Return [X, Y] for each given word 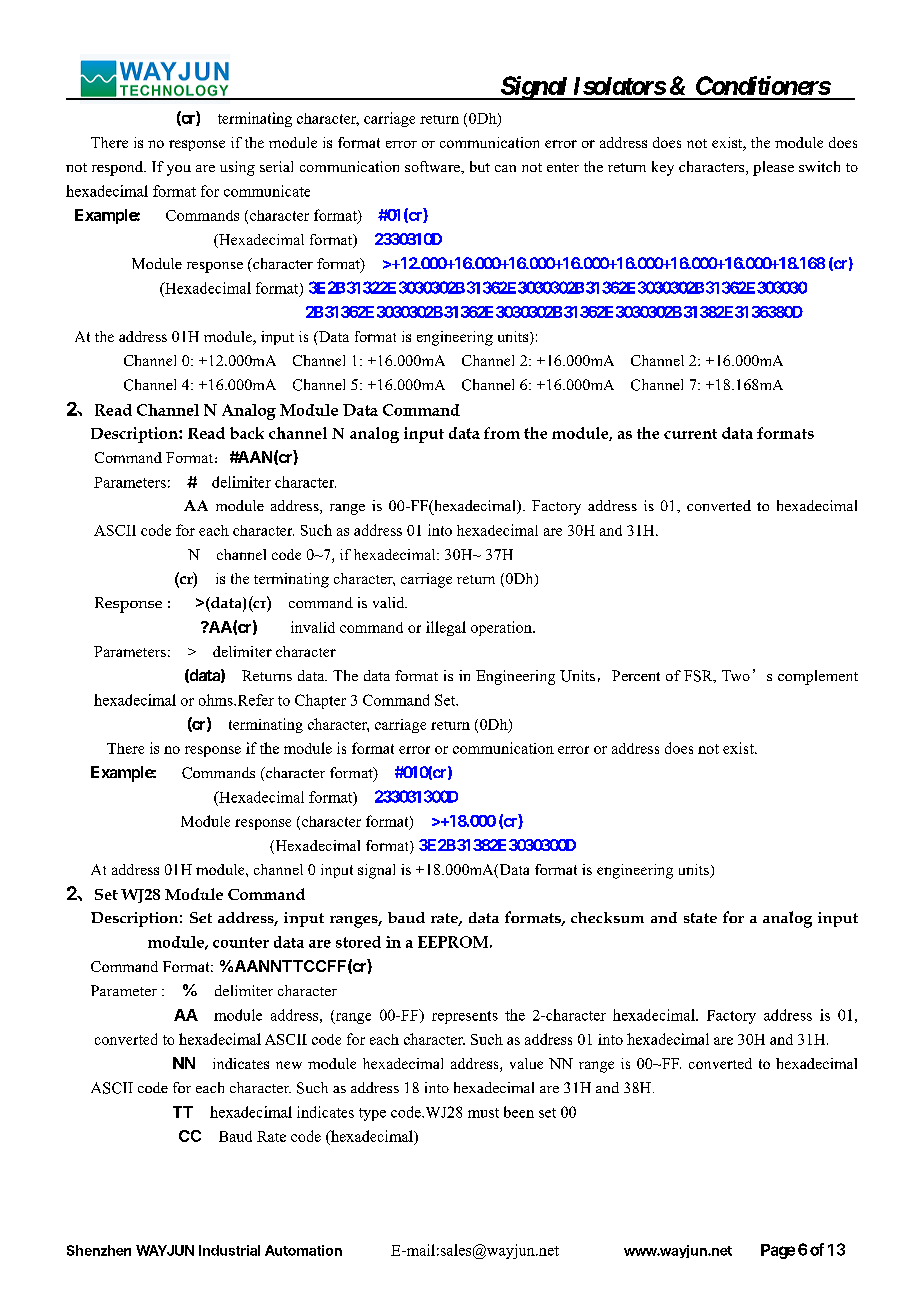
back [247, 433]
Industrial [229, 1250]
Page [778, 1251]
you [179, 170]
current [690, 434]
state [700, 918]
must [483, 1113]
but [480, 166]
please [773, 168]
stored [358, 942]
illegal [446, 628]
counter [241, 942]
